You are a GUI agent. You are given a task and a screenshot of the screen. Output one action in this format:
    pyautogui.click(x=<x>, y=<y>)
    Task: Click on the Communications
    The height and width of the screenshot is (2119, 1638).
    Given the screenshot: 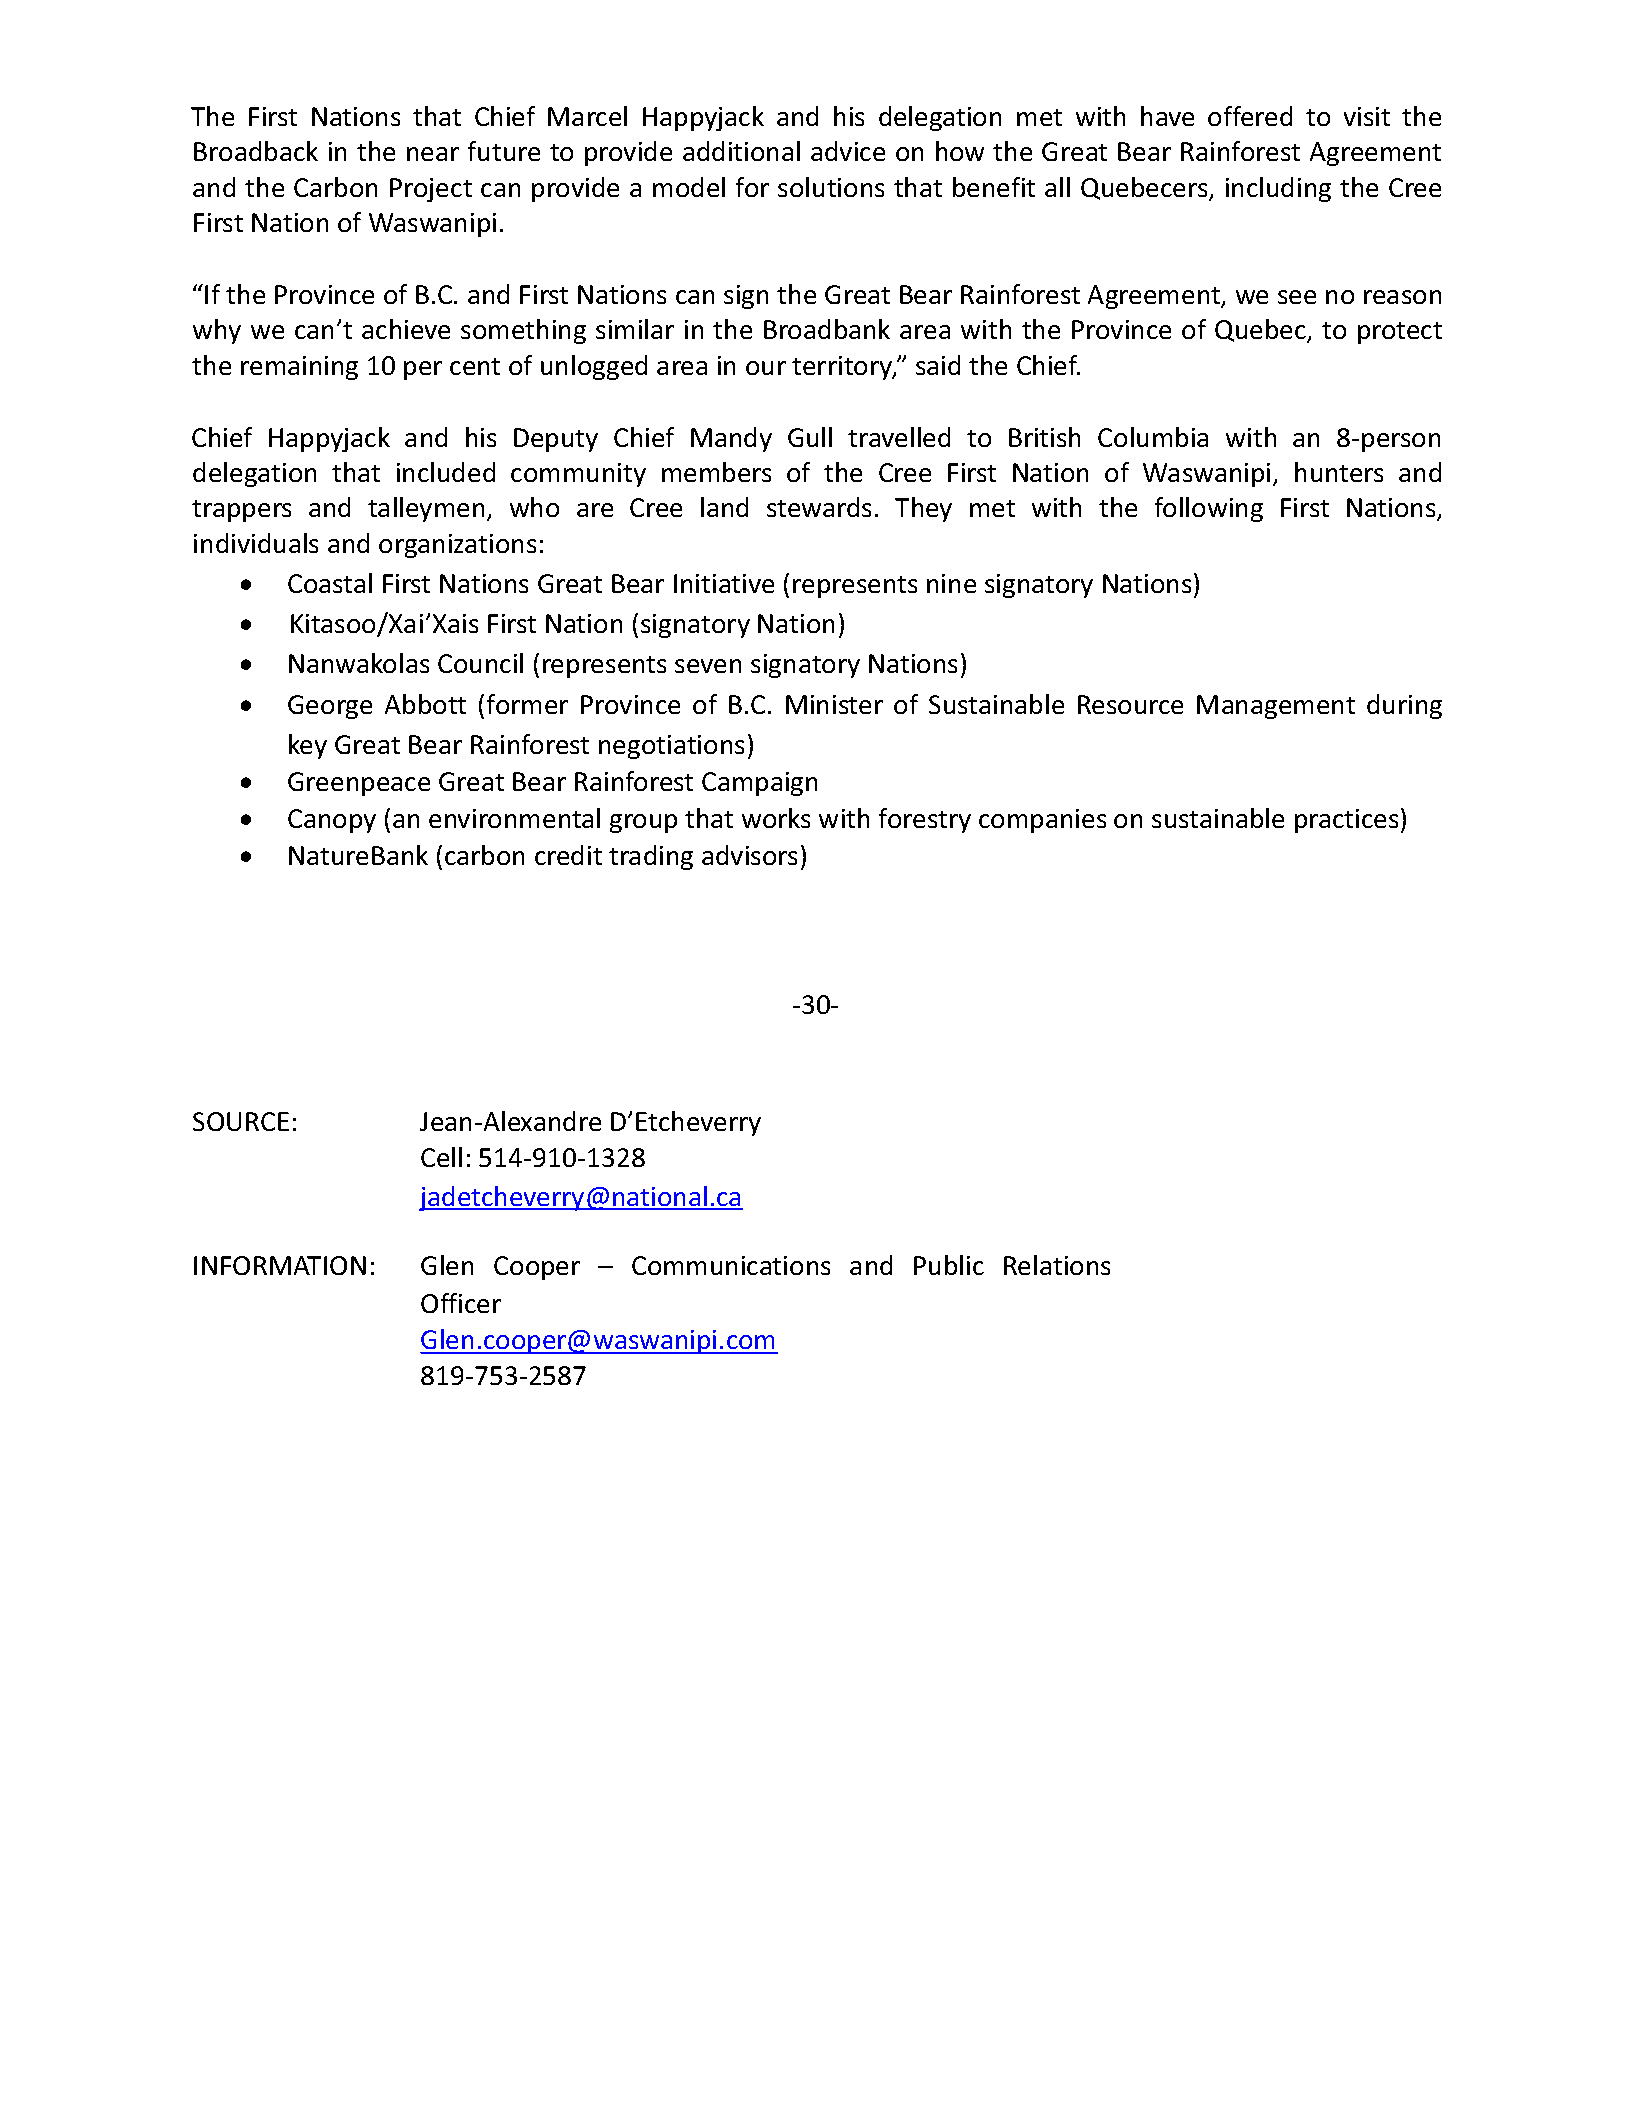 What is the action you would take?
    pyautogui.click(x=731, y=1265)
